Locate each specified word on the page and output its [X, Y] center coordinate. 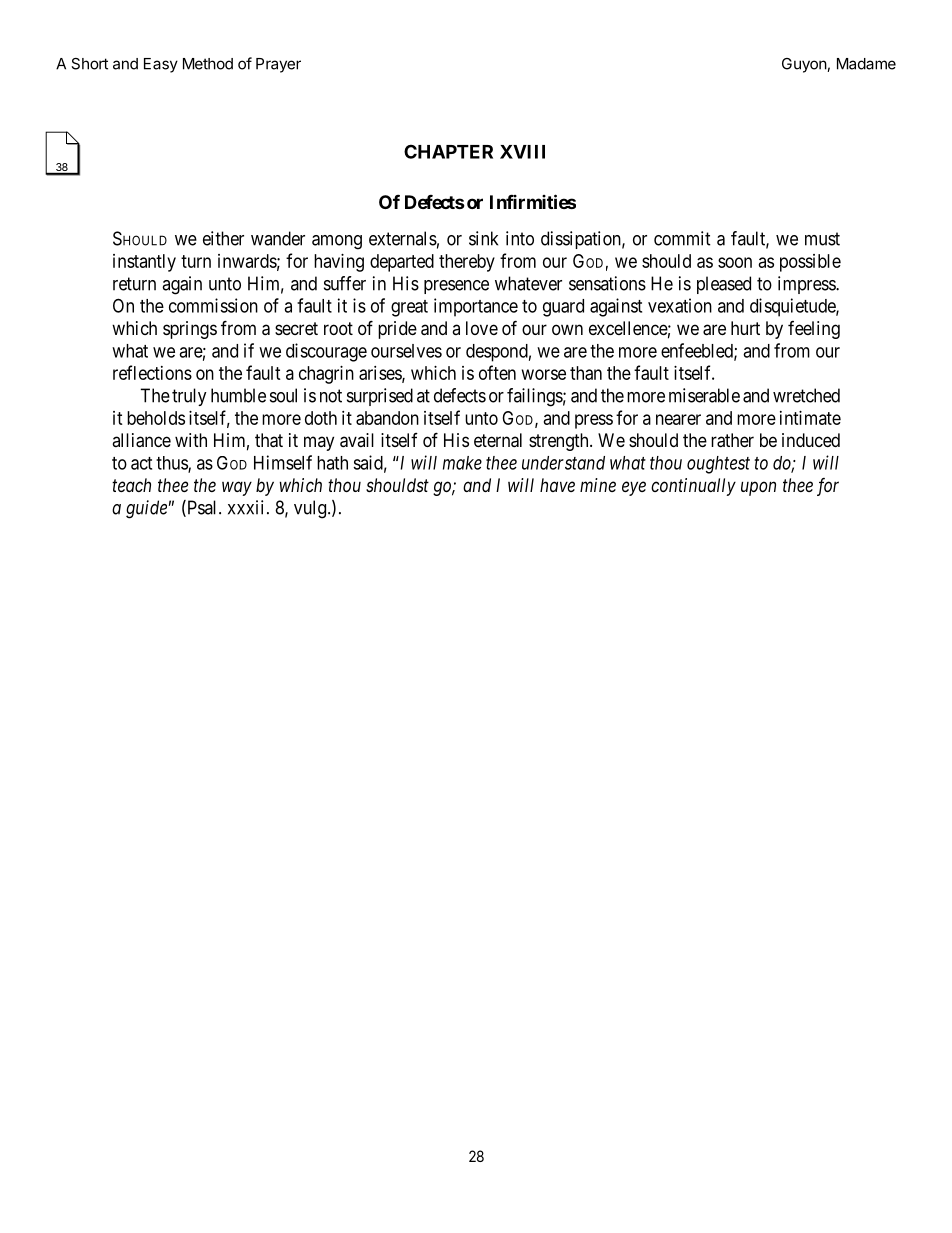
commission [213, 305]
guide [146, 509]
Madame [866, 64]
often [497, 372]
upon [758, 488]
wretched [806, 395]
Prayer [278, 65]
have [557, 485]
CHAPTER [448, 151]
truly [189, 397]
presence [456, 287]
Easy [161, 65]
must [822, 239]
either [223, 238]
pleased [724, 285]
